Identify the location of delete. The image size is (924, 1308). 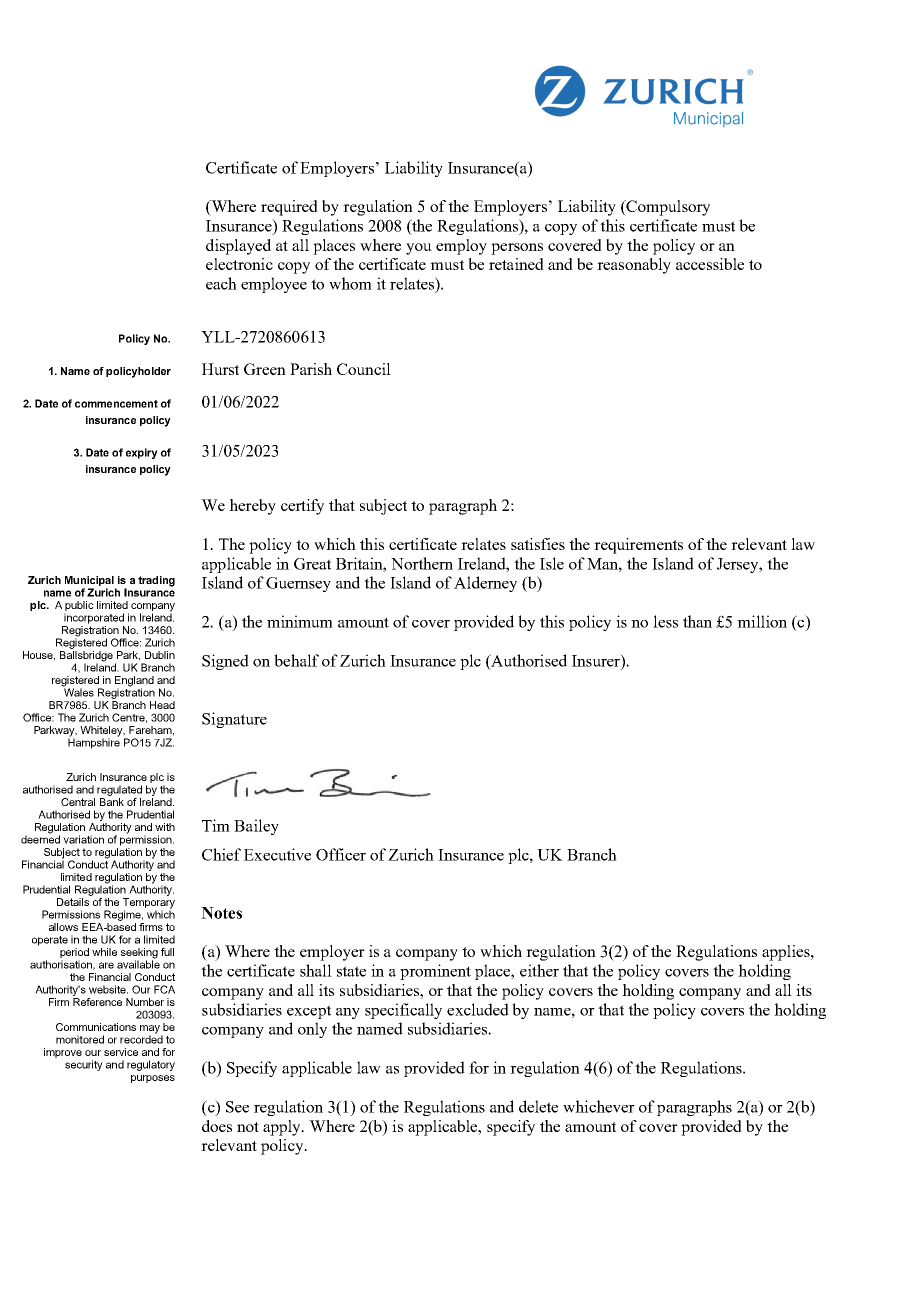
(538, 1106).
